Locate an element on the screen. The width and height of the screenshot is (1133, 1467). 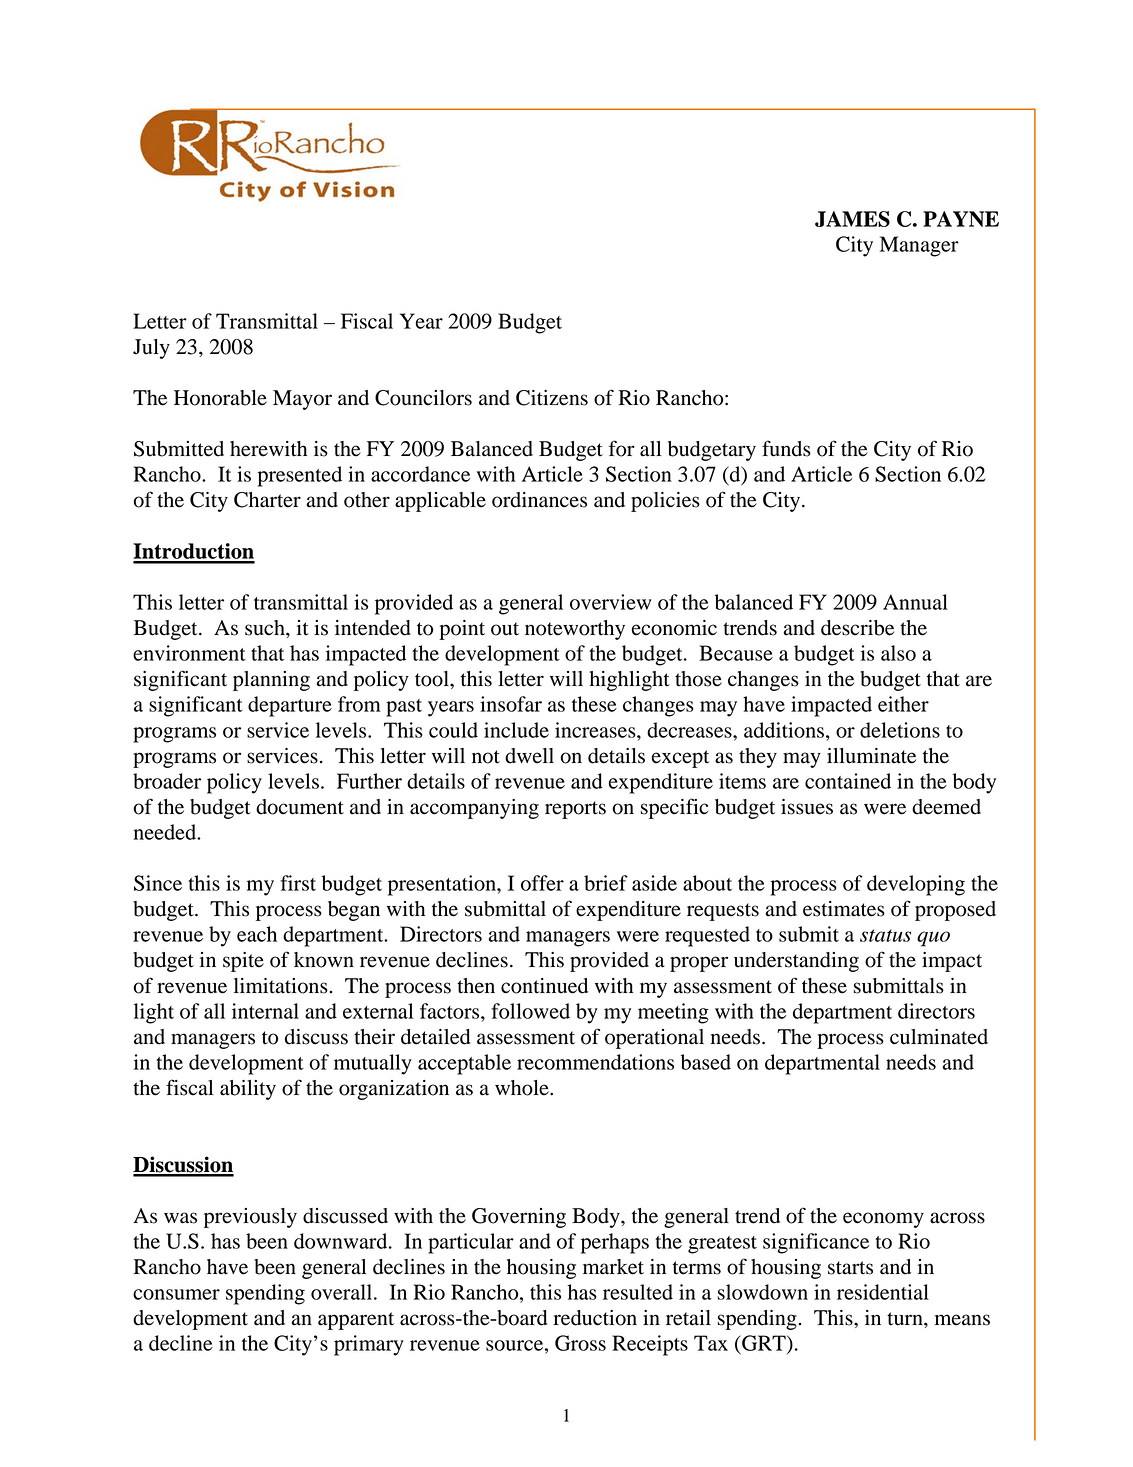
document is located at coordinates (300, 807).
